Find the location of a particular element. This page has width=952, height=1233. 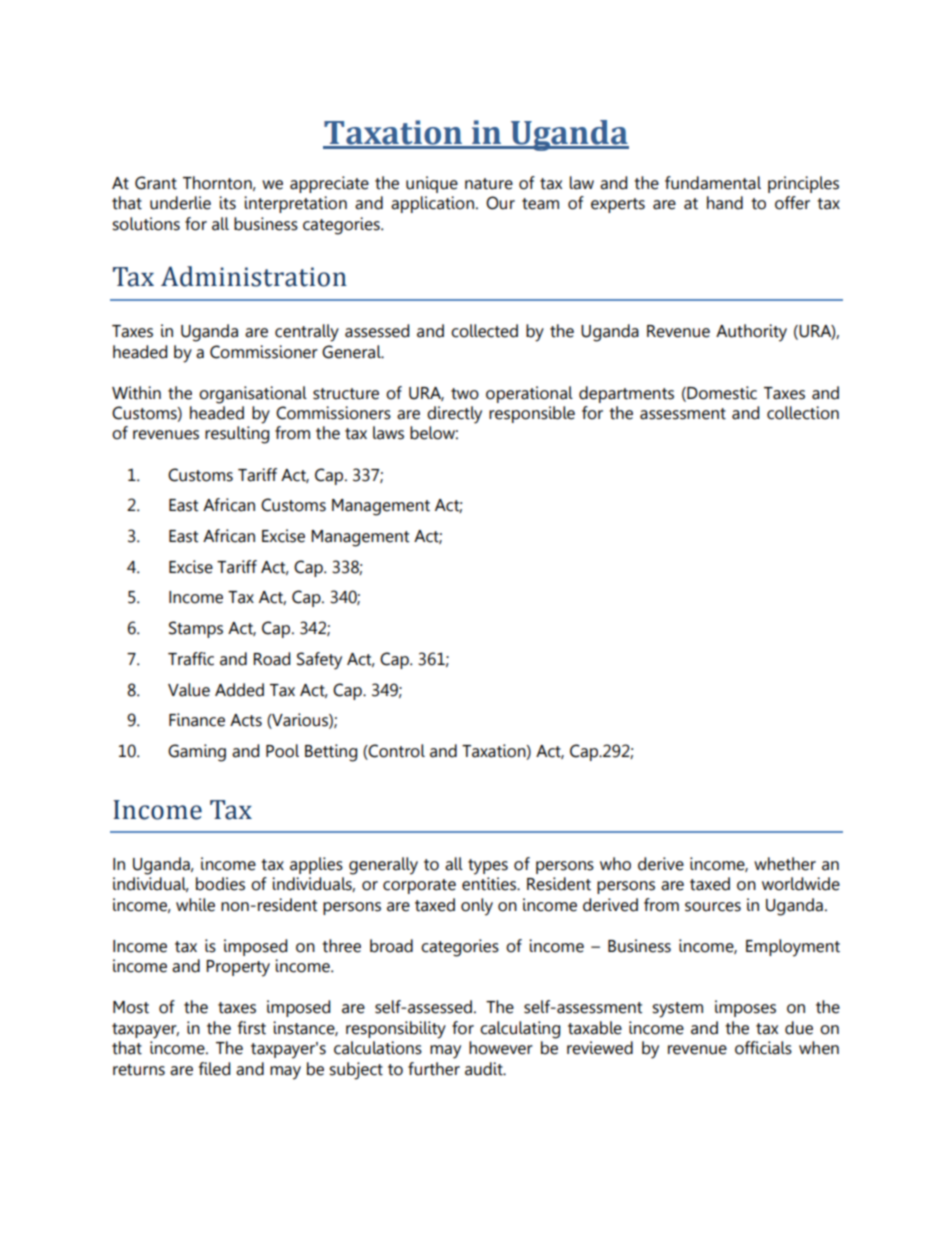

collection is located at coordinates (803, 413).
